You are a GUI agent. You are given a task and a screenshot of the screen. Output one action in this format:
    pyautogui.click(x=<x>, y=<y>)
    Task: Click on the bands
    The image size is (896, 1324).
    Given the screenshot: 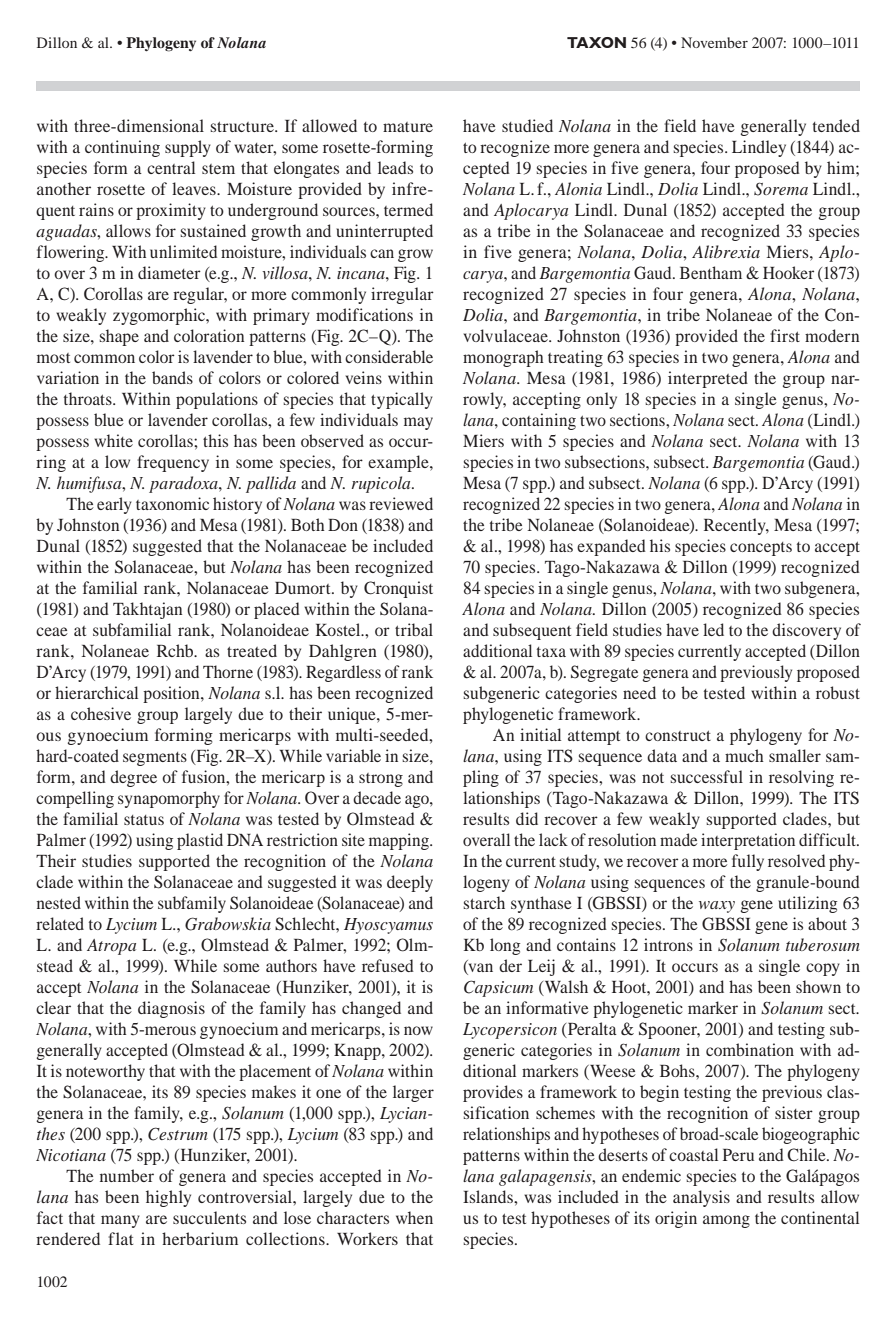 What is the action you would take?
    pyautogui.click(x=172, y=377)
